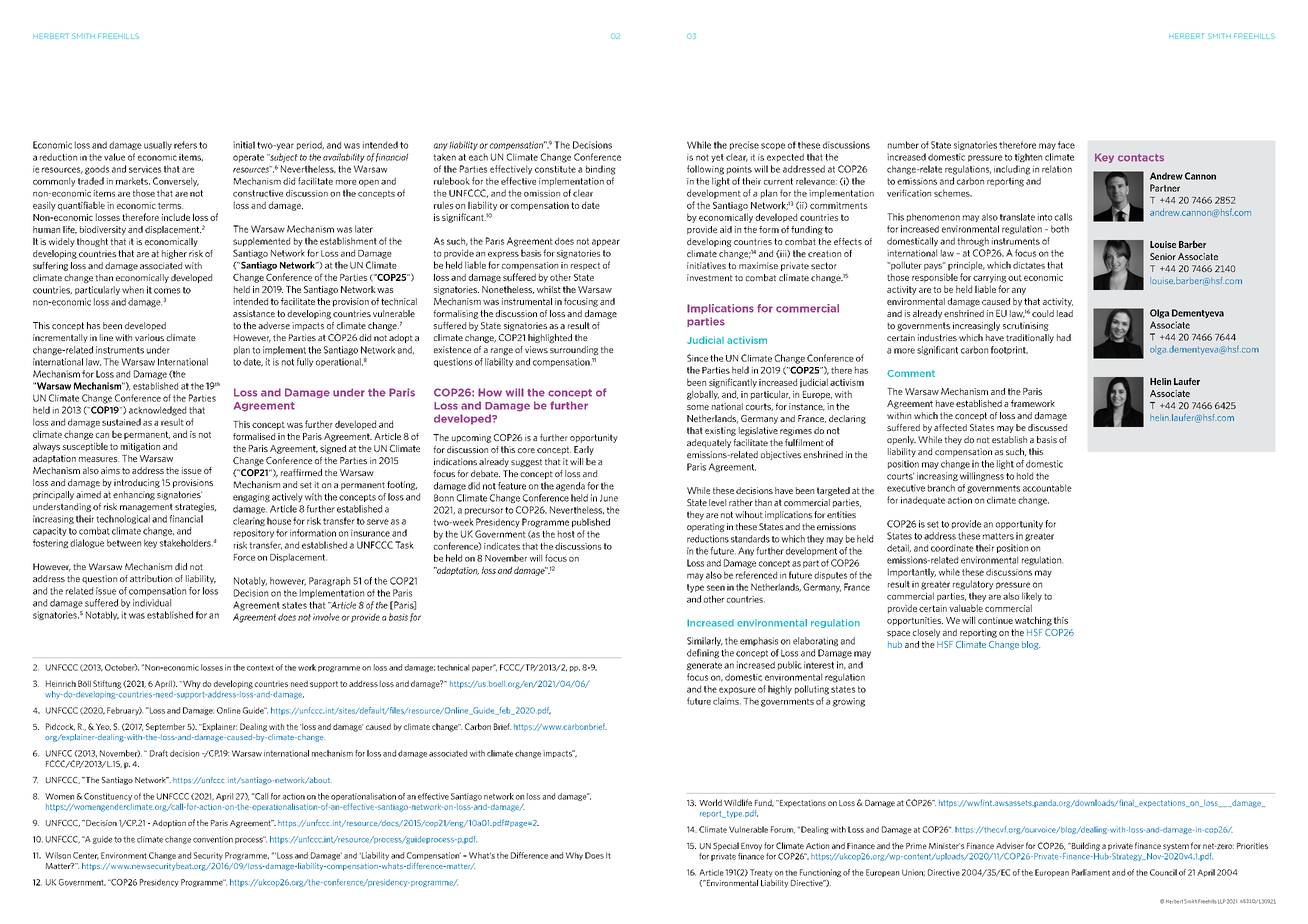 This screenshot has height=924, width=1308. I want to click on discussed, so click(1047, 427).
